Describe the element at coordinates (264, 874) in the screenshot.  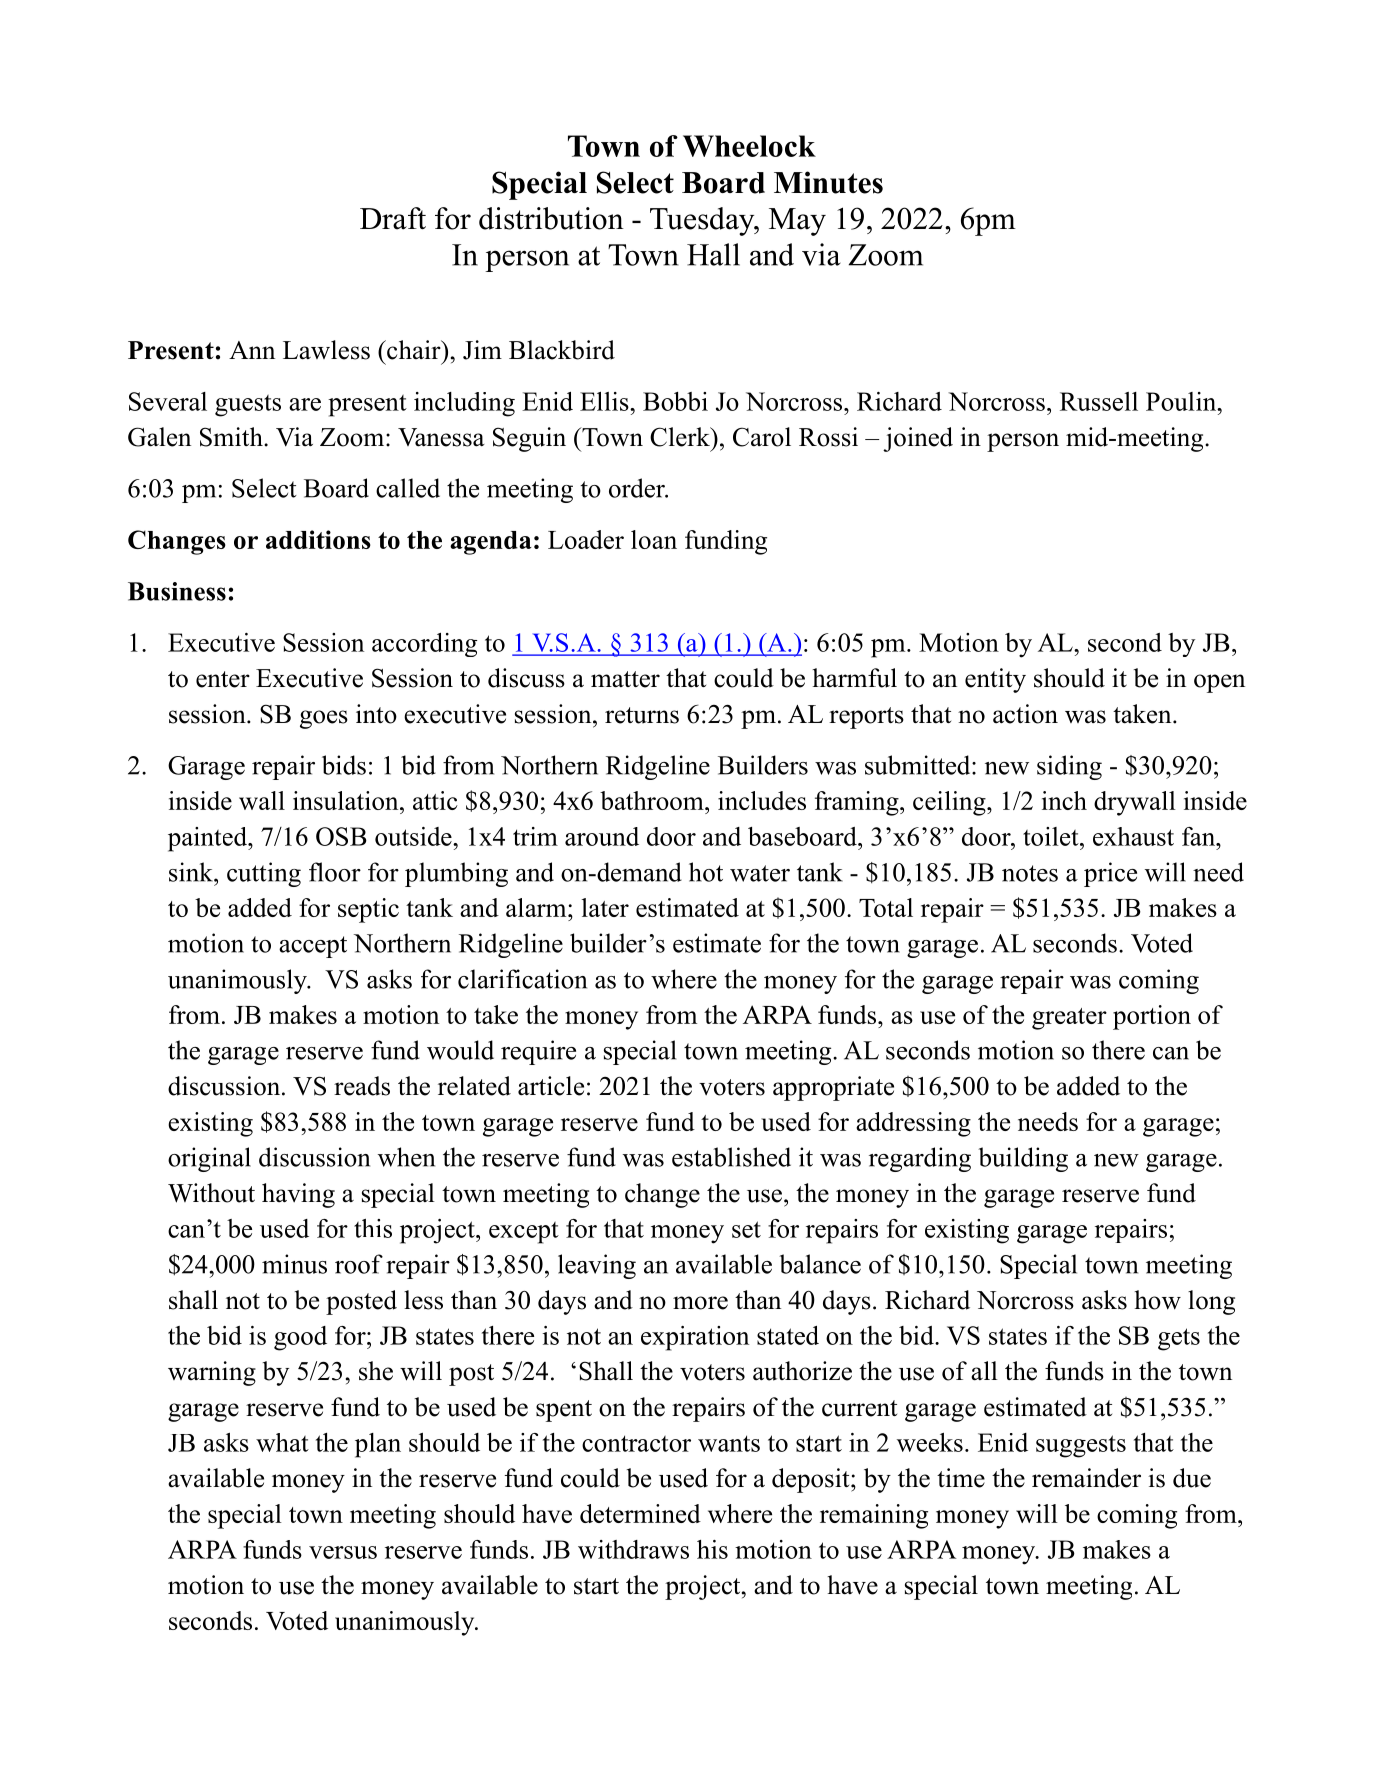
I see `cutting` at that location.
